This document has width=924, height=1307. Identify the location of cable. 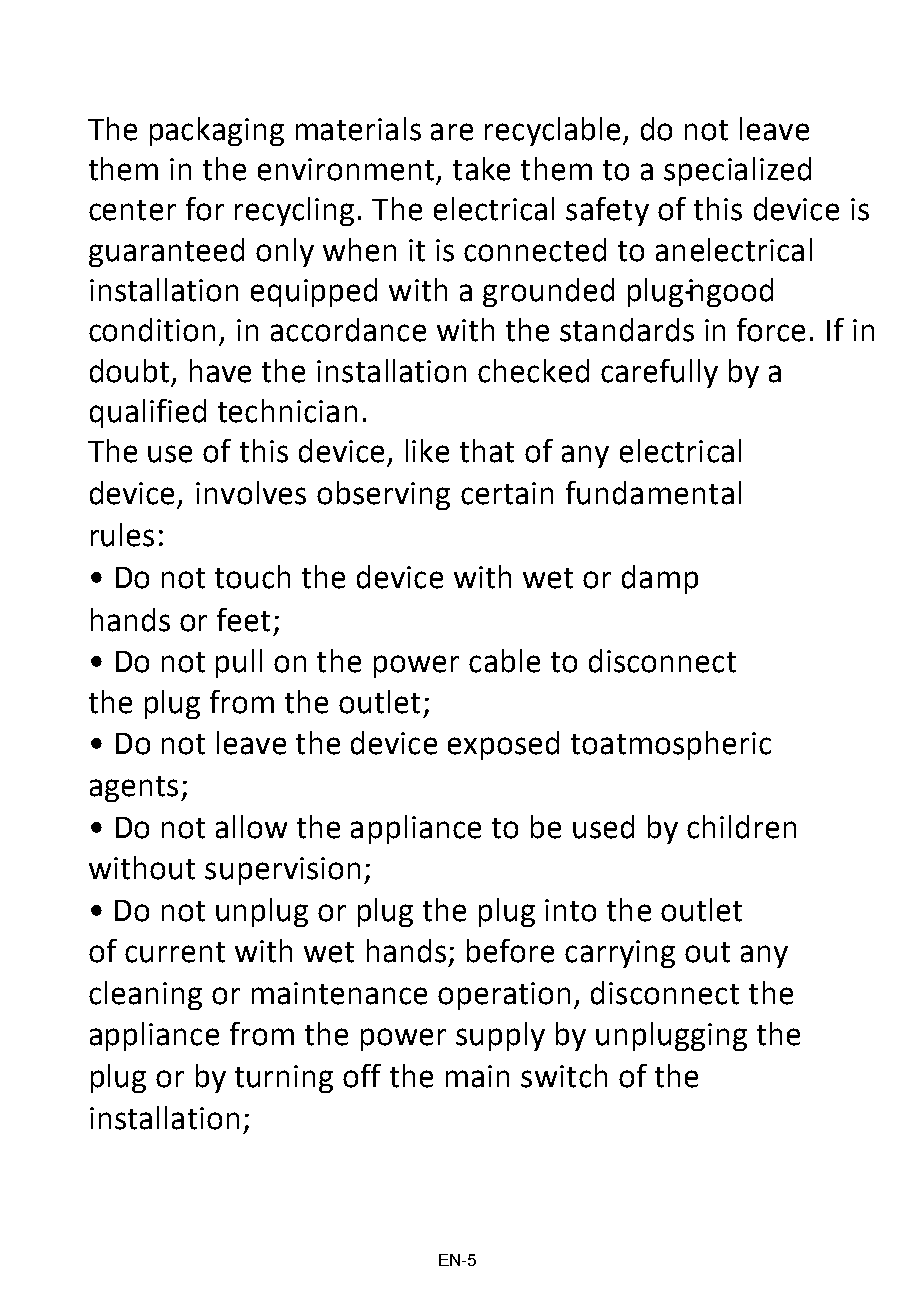
(504, 661).
